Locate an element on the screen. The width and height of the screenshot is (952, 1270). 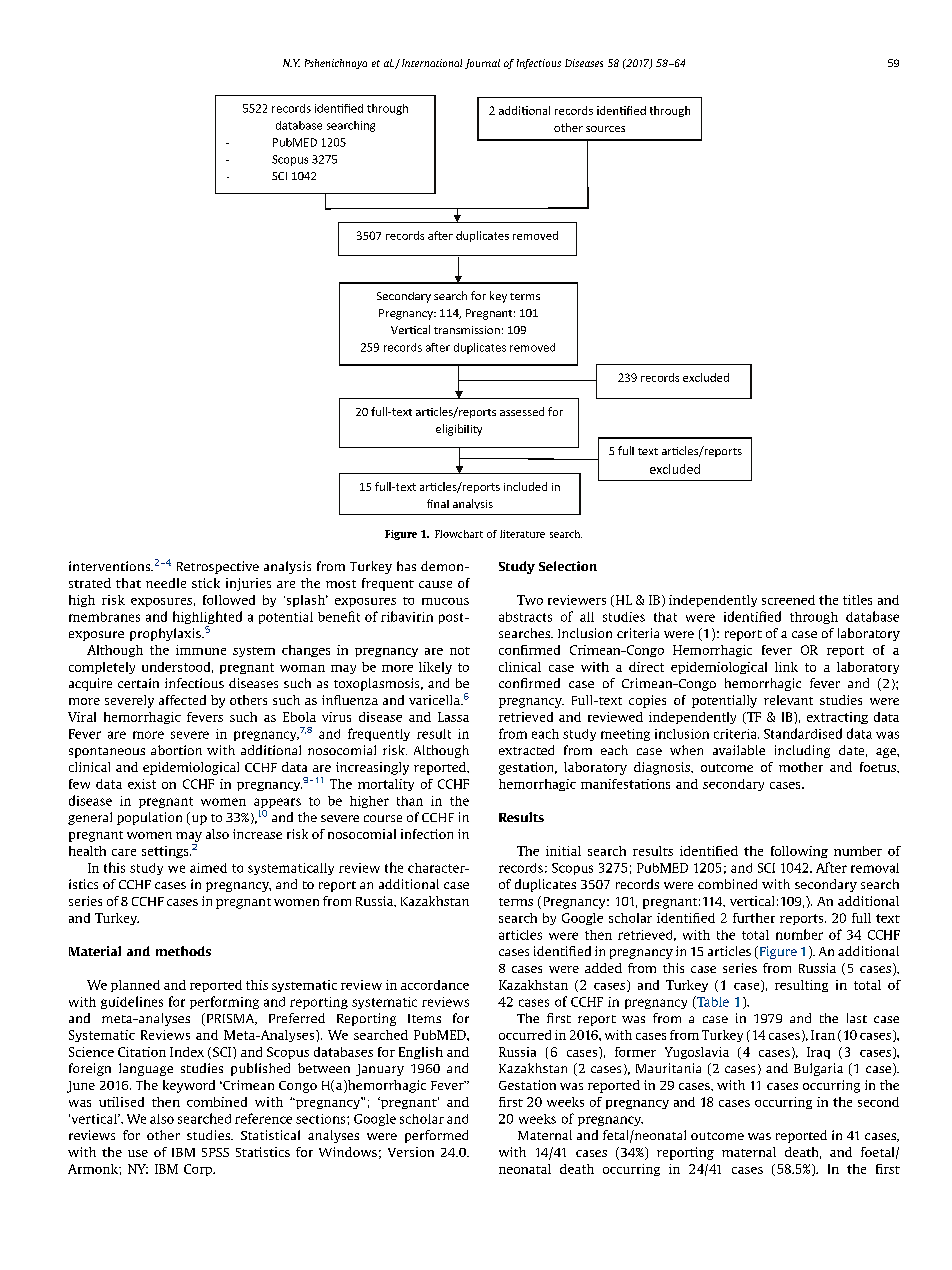
mucous is located at coordinates (445, 601).
